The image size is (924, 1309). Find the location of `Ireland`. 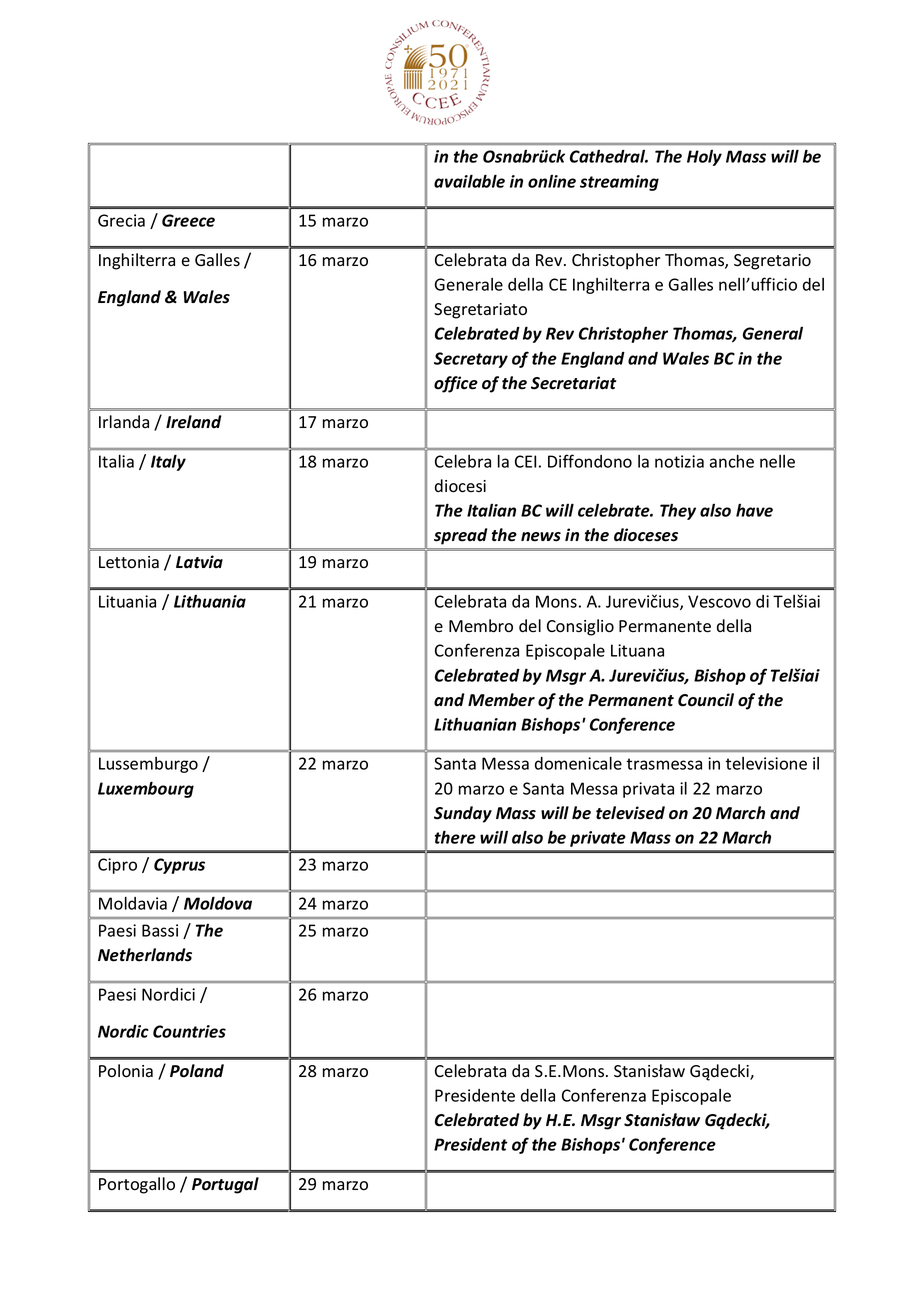

Ireland is located at coordinates (194, 422).
